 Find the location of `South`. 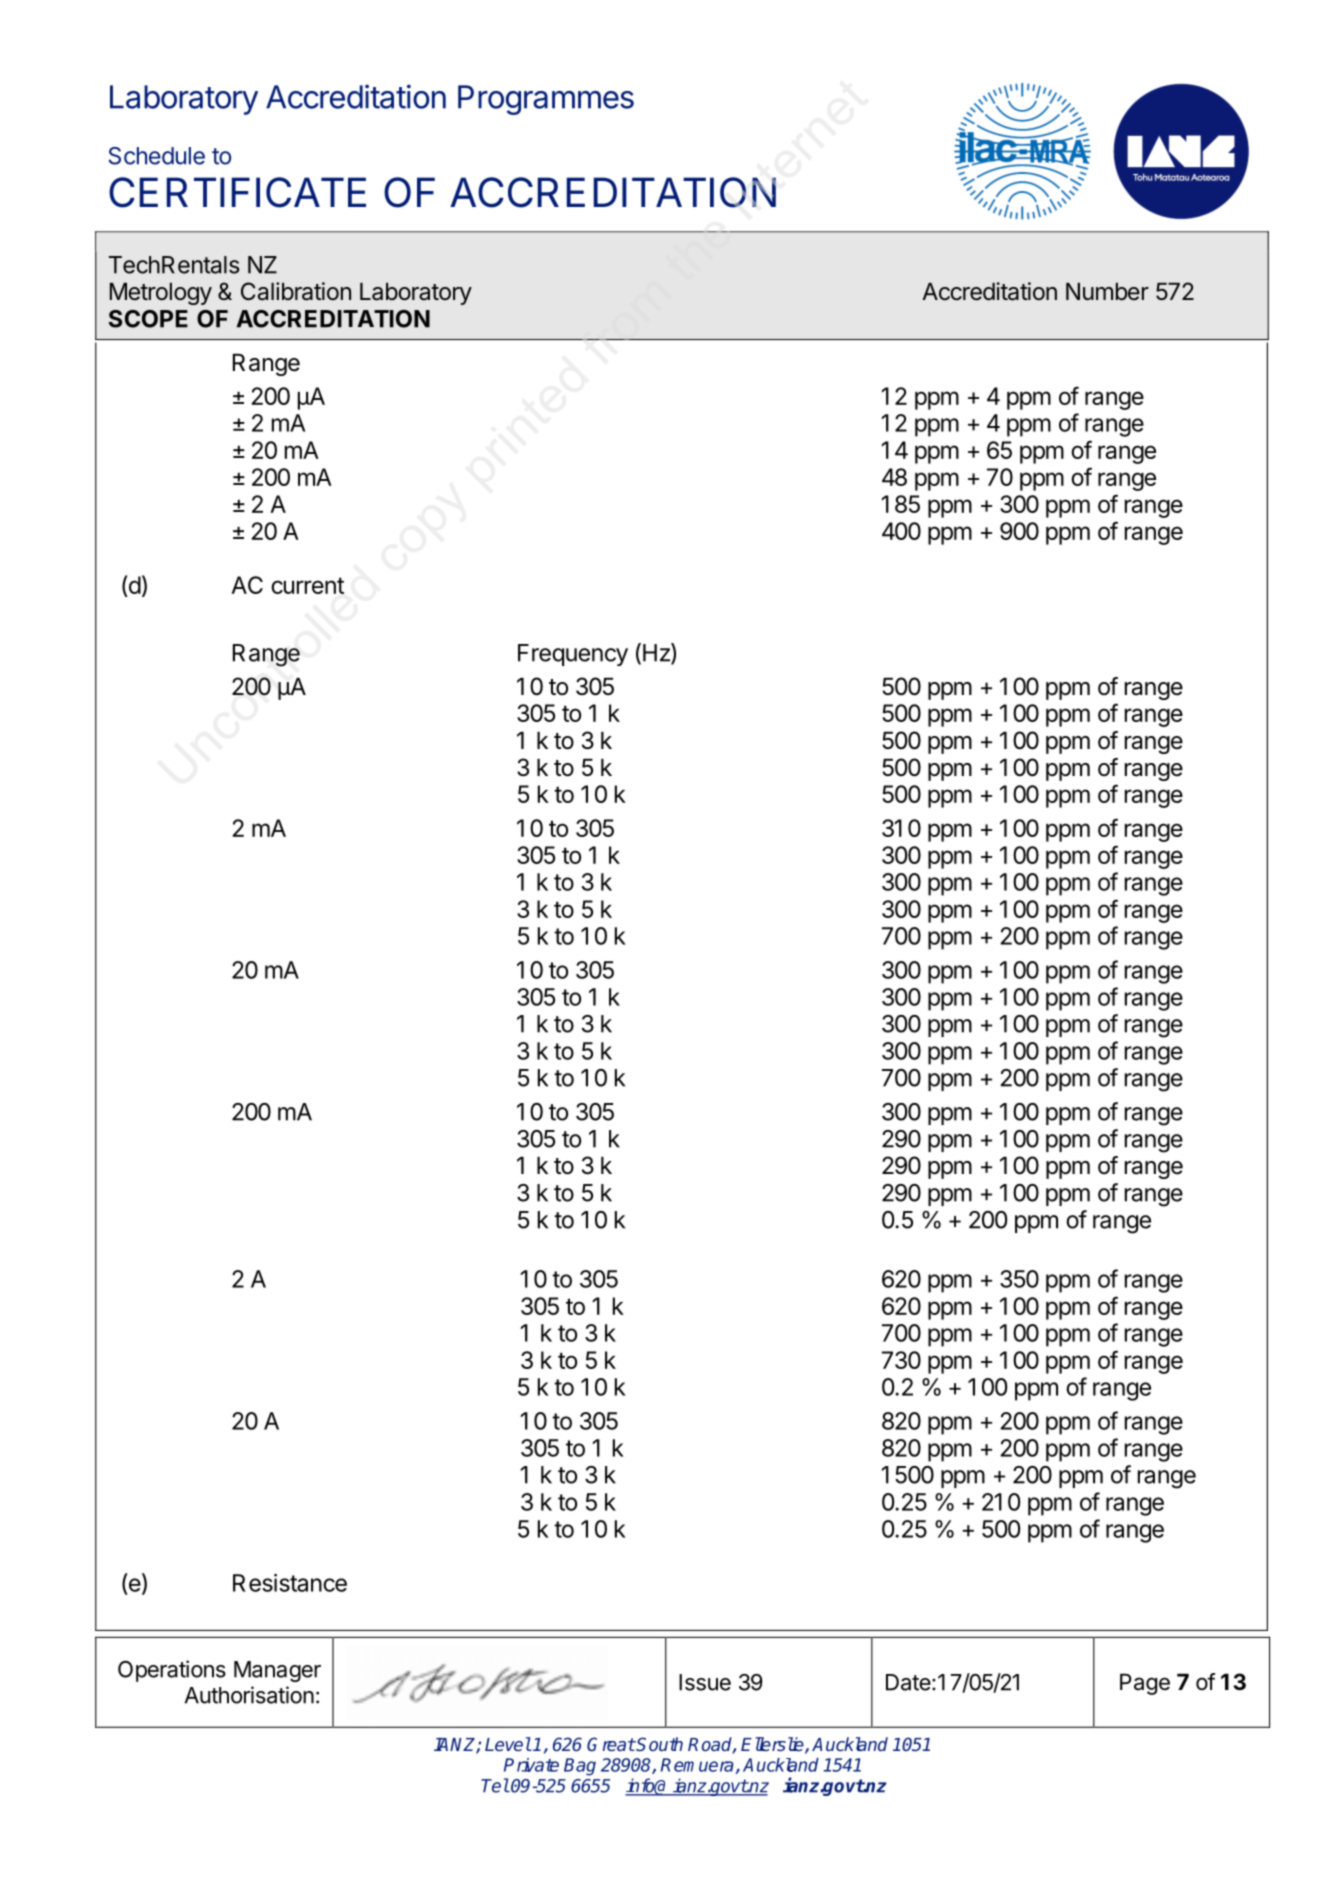

South is located at coordinates (659, 1744).
